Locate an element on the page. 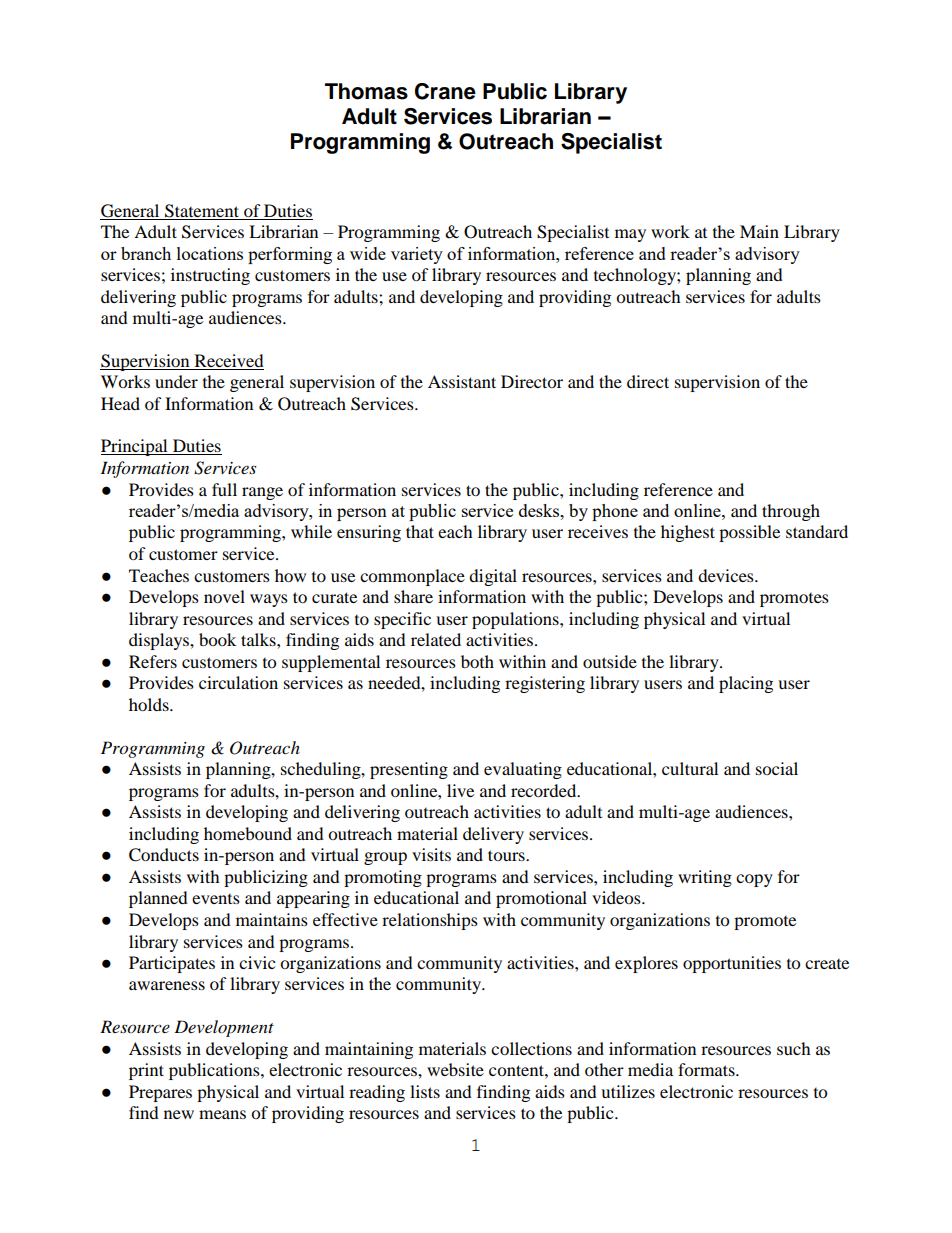 The height and width of the document is (1233, 952). may is located at coordinates (630, 235).
